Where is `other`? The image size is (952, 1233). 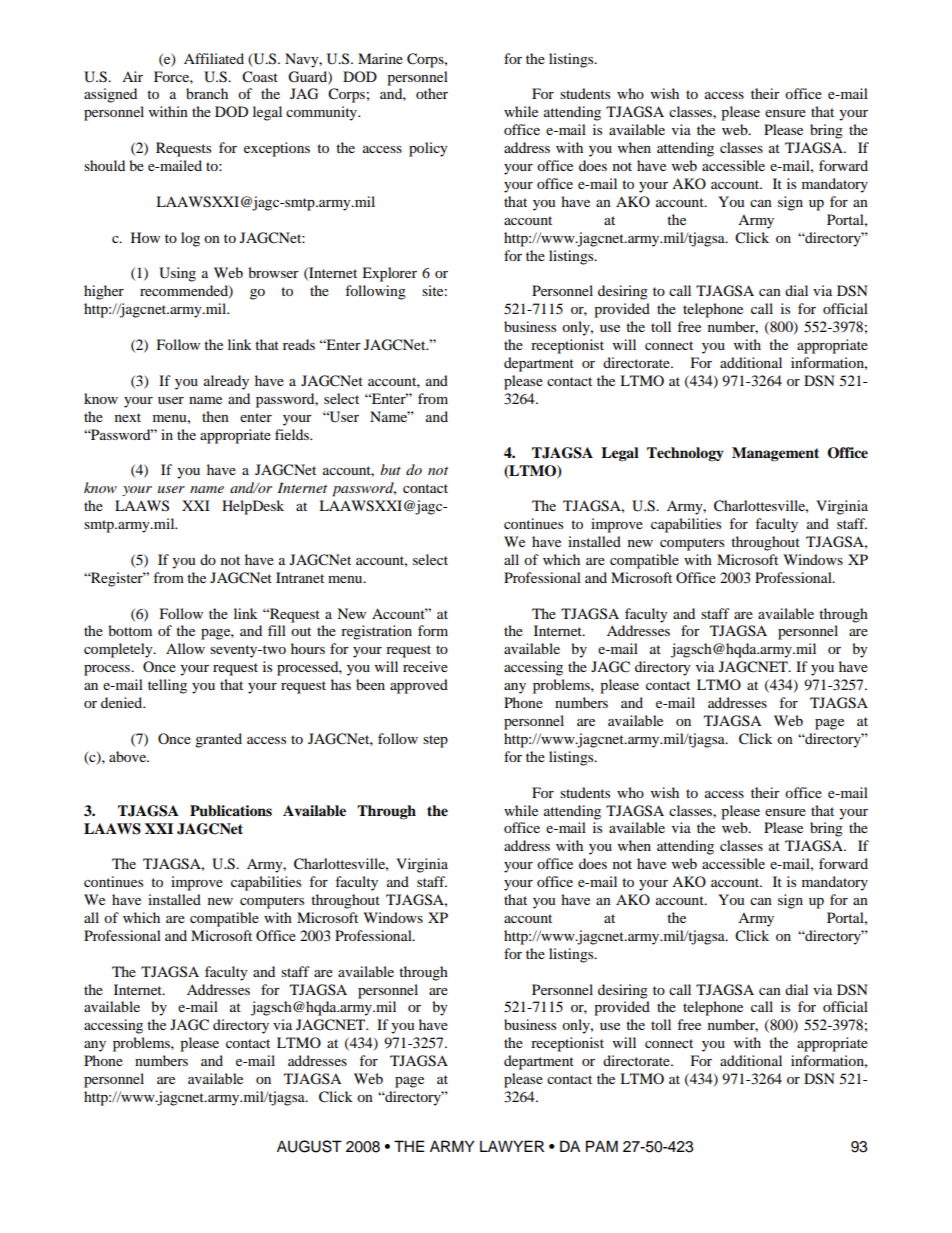 other is located at coordinates (432, 93).
